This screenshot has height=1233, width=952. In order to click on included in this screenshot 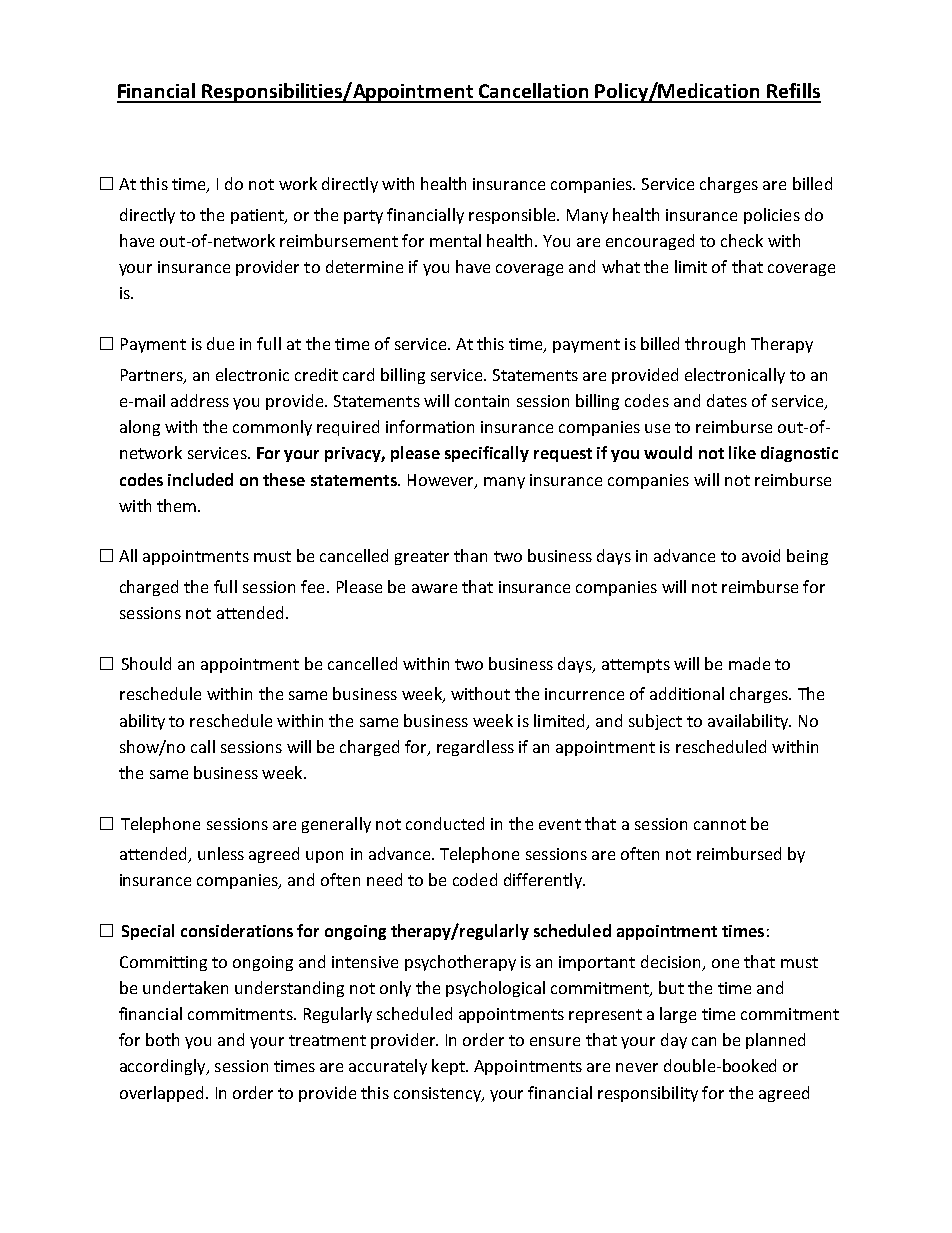, I will do `click(200, 479)`.
